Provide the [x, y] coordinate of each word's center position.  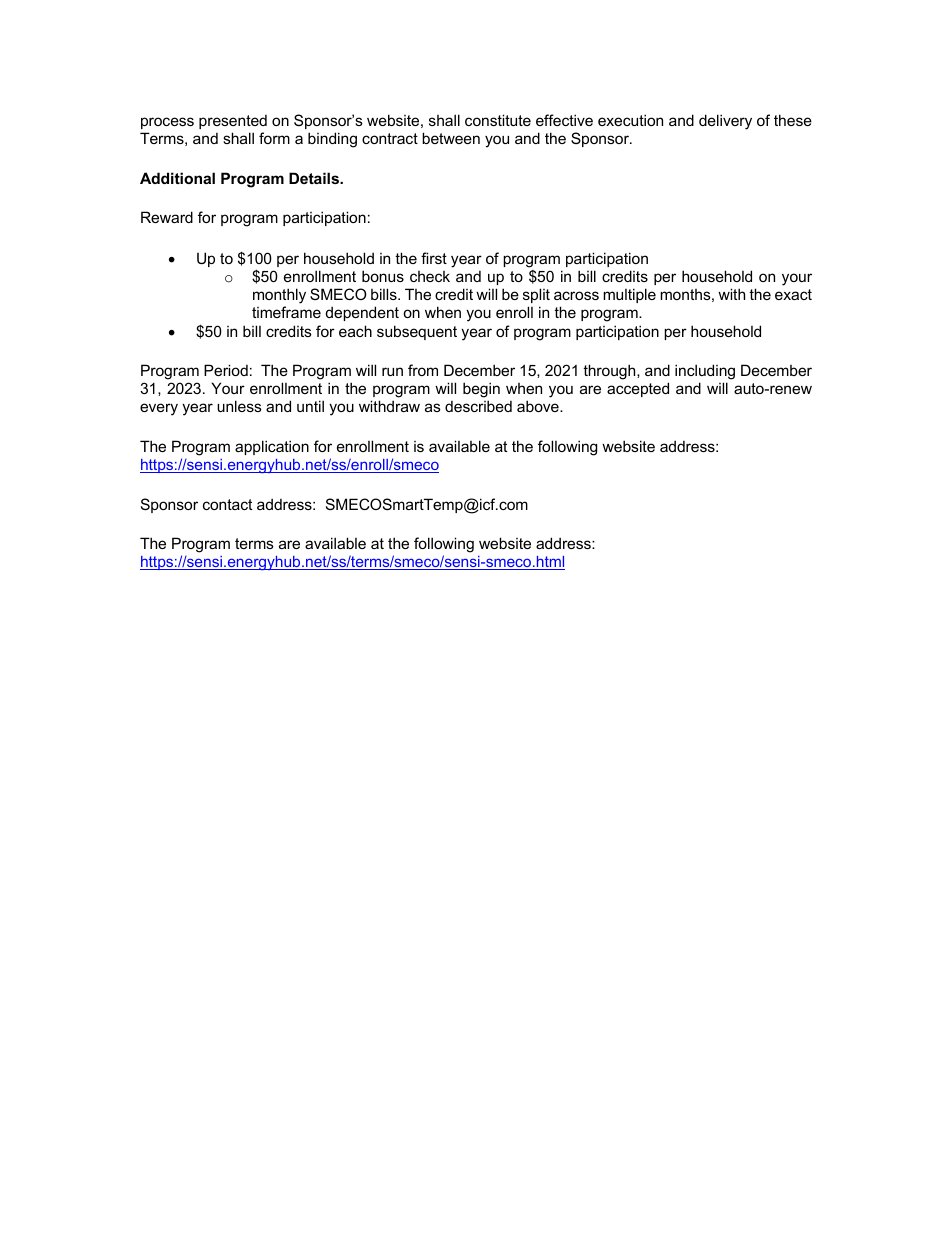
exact [793, 294]
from [423, 370]
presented [233, 122]
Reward [167, 217]
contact [227, 504]
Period [226, 370]
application [272, 447]
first [434, 258]
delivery [725, 122]
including [705, 373]
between [451, 138]
